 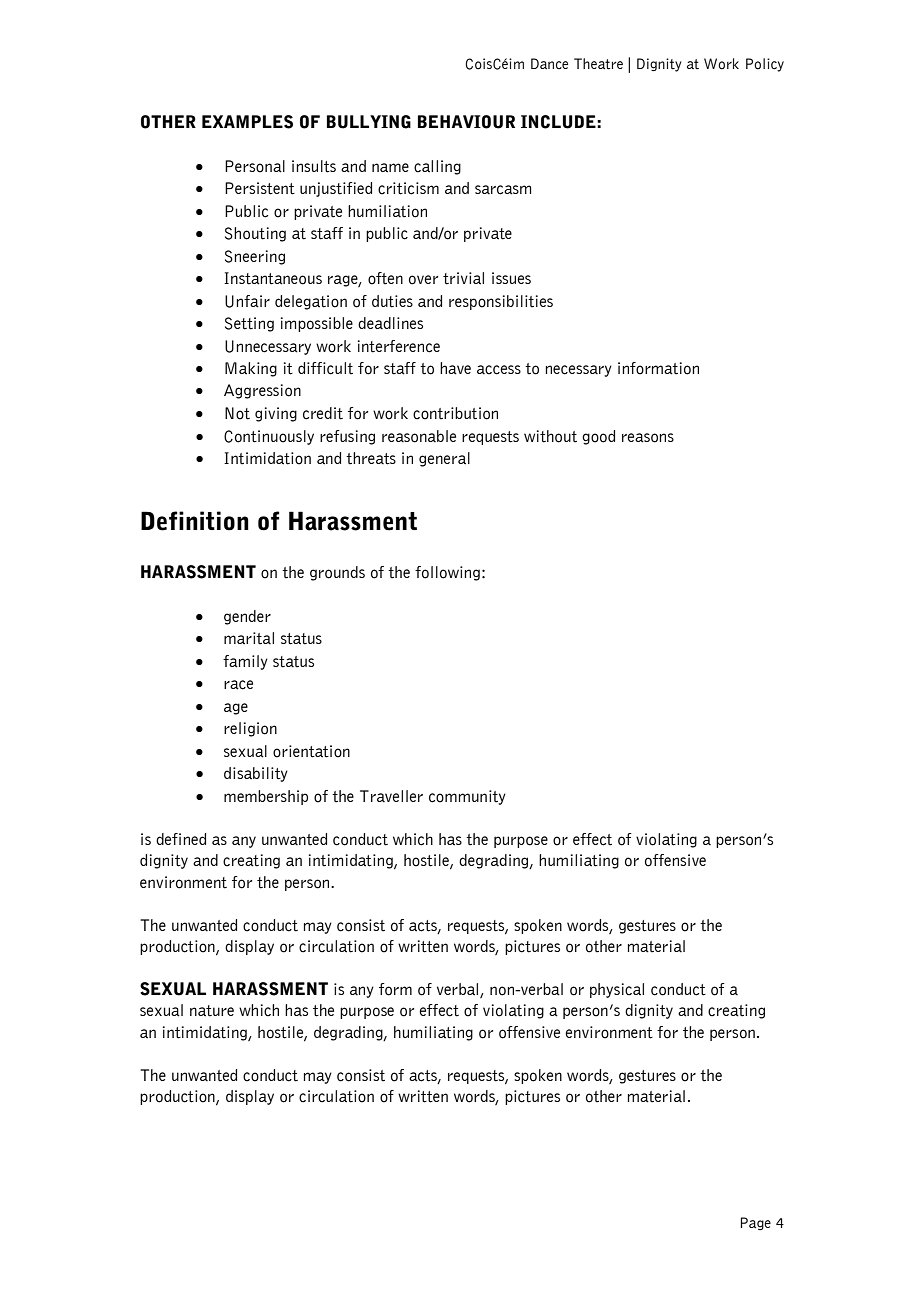 I want to click on marital, so click(x=249, y=638).
